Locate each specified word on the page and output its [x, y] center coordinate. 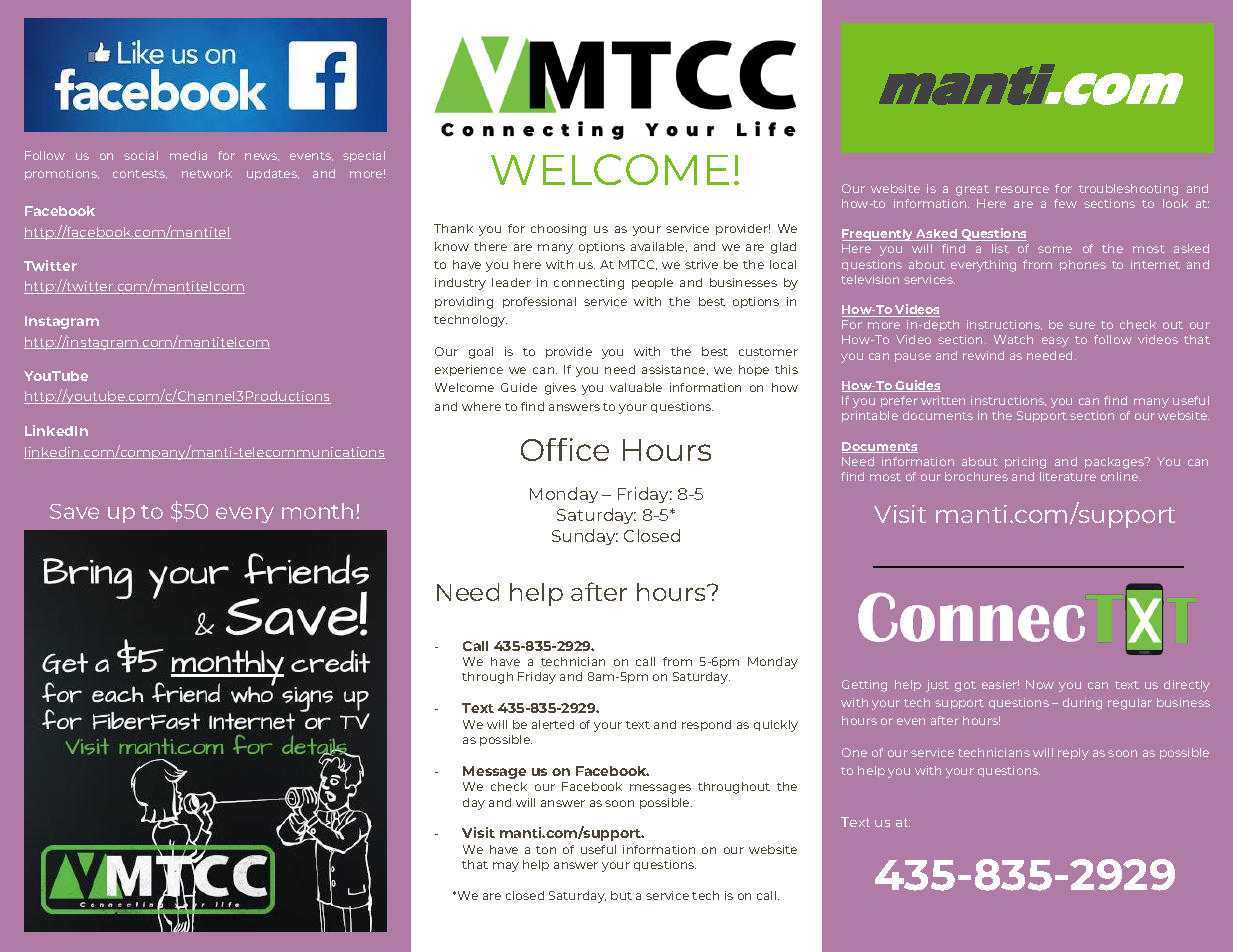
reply [1073, 754]
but [621, 895]
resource [1022, 189]
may [506, 867]
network [207, 173]
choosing [558, 230]
